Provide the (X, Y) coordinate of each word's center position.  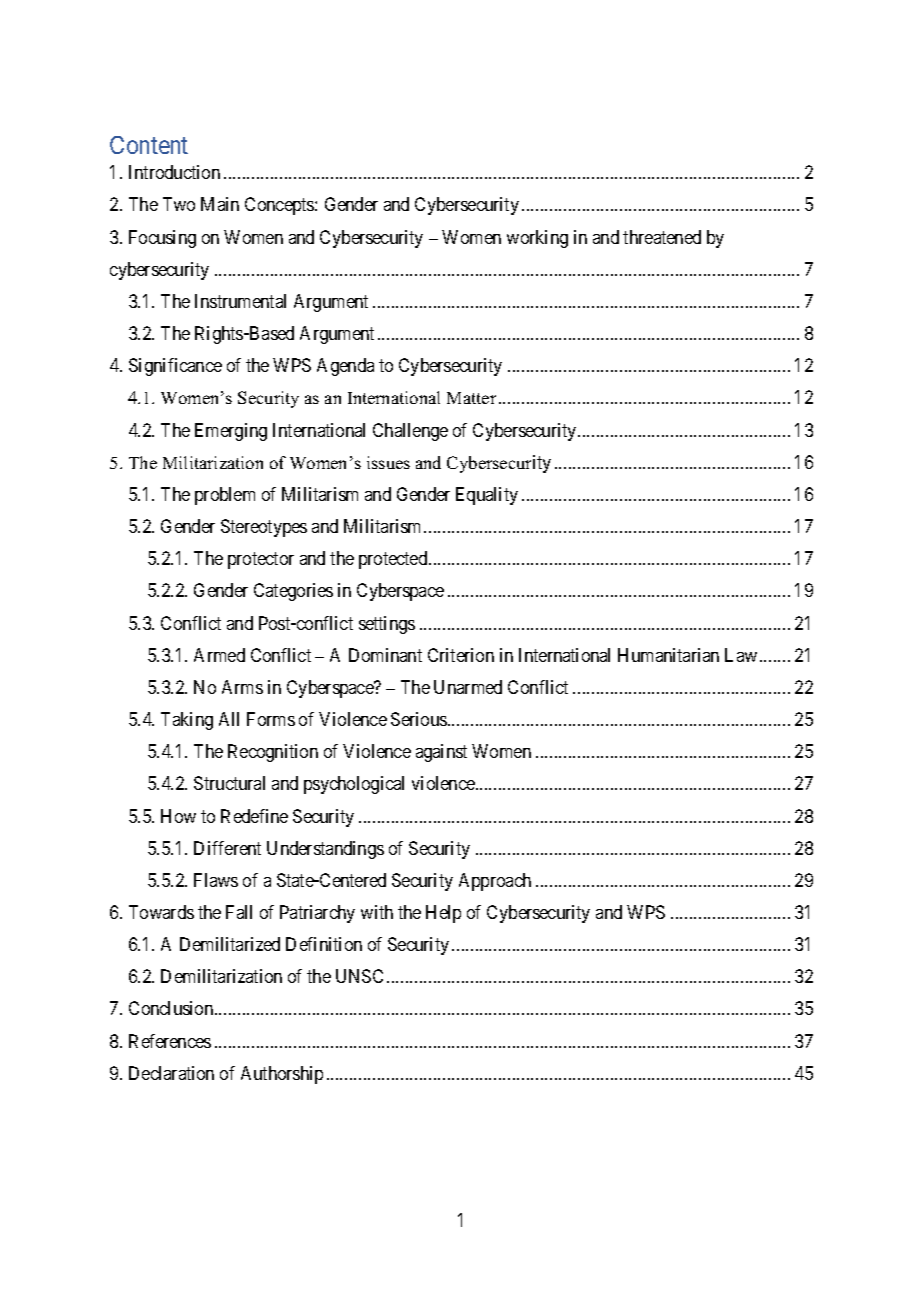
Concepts (280, 206)
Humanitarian (668, 655)
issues (388, 462)
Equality (487, 496)
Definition (324, 944)
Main (220, 204)
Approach (495, 882)
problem (225, 496)
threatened (662, 237)
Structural (229, 783)
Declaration (171, 1073)
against (441, 753)
